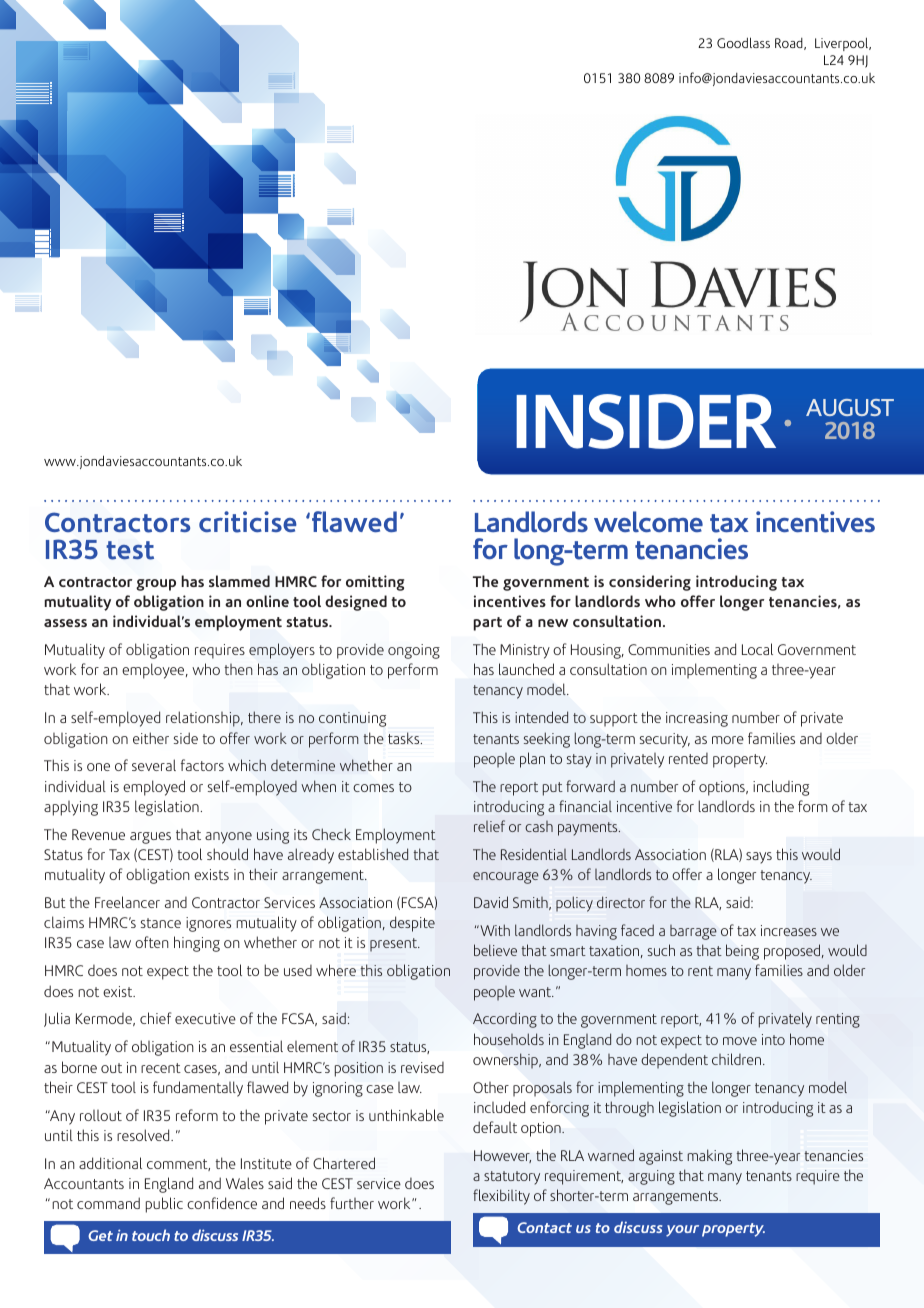  Describe the element at coordinates (648, 521) in the document. I see `welcome` at that location.
